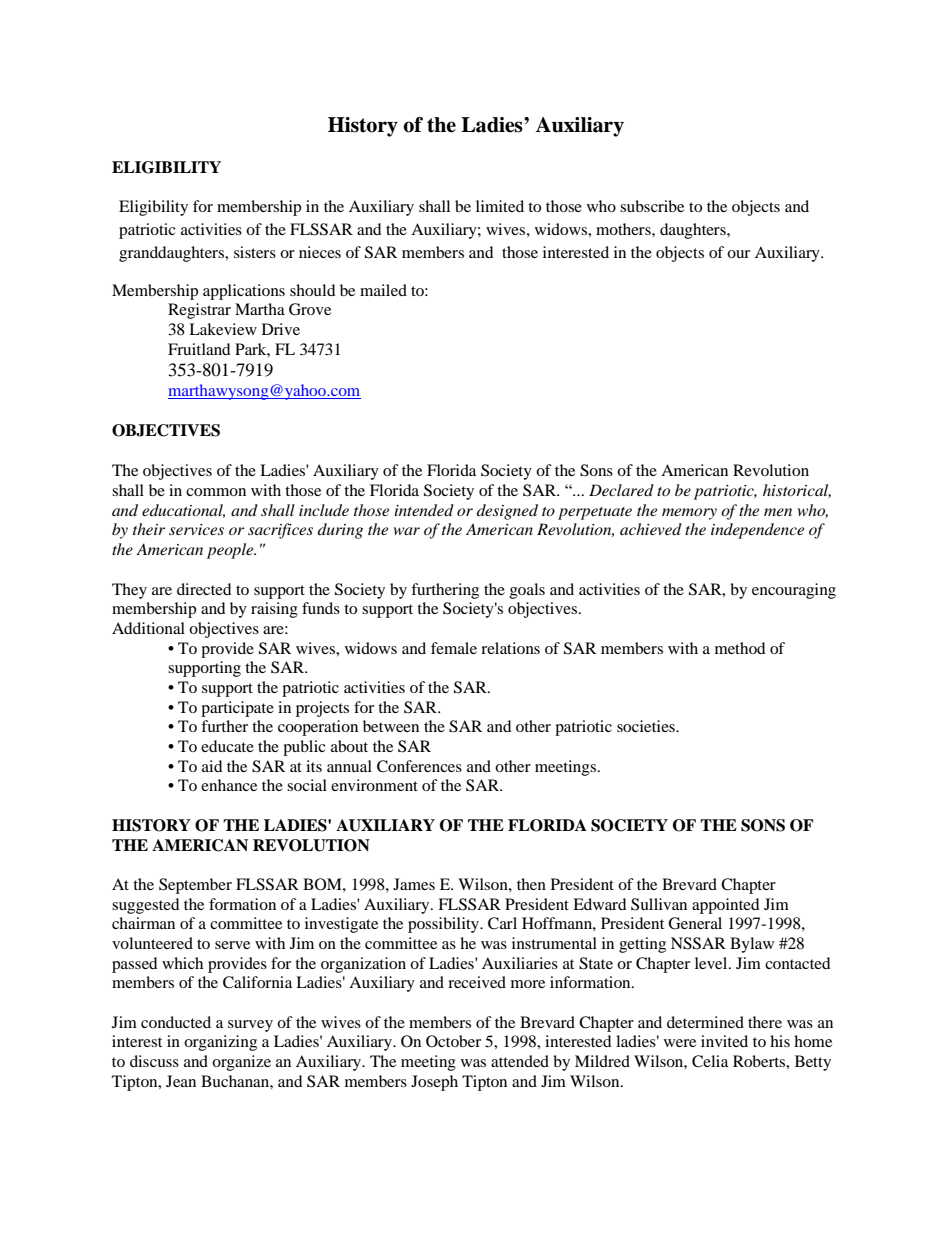 Image resolution: width=952 pixels, height=1233 pixels. I want to click on enhance, so click(229, 785).
